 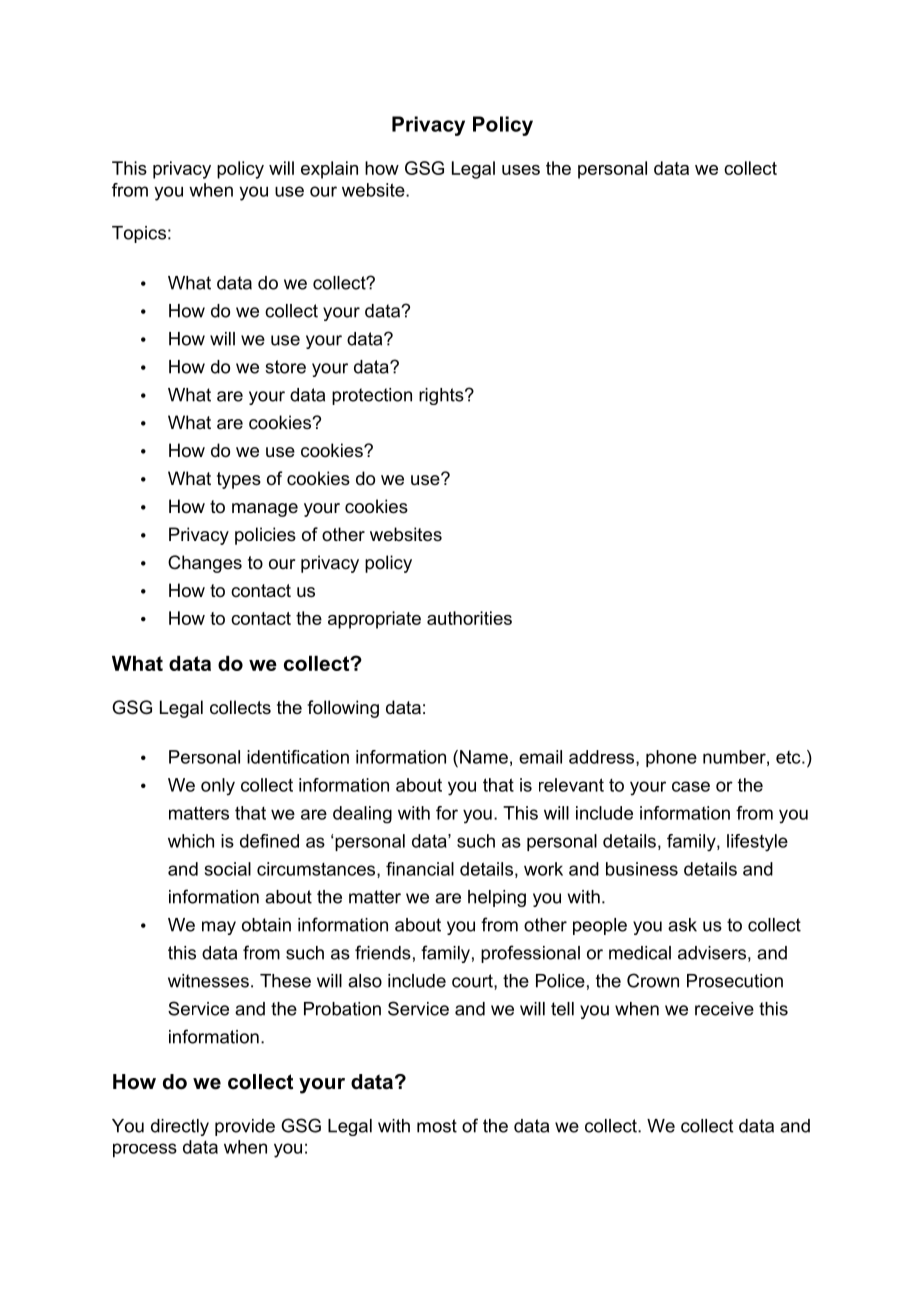 What do you see at coordinates (420, 869) in the screenshot?
I see `financial` at bounding box center [420, 869].
